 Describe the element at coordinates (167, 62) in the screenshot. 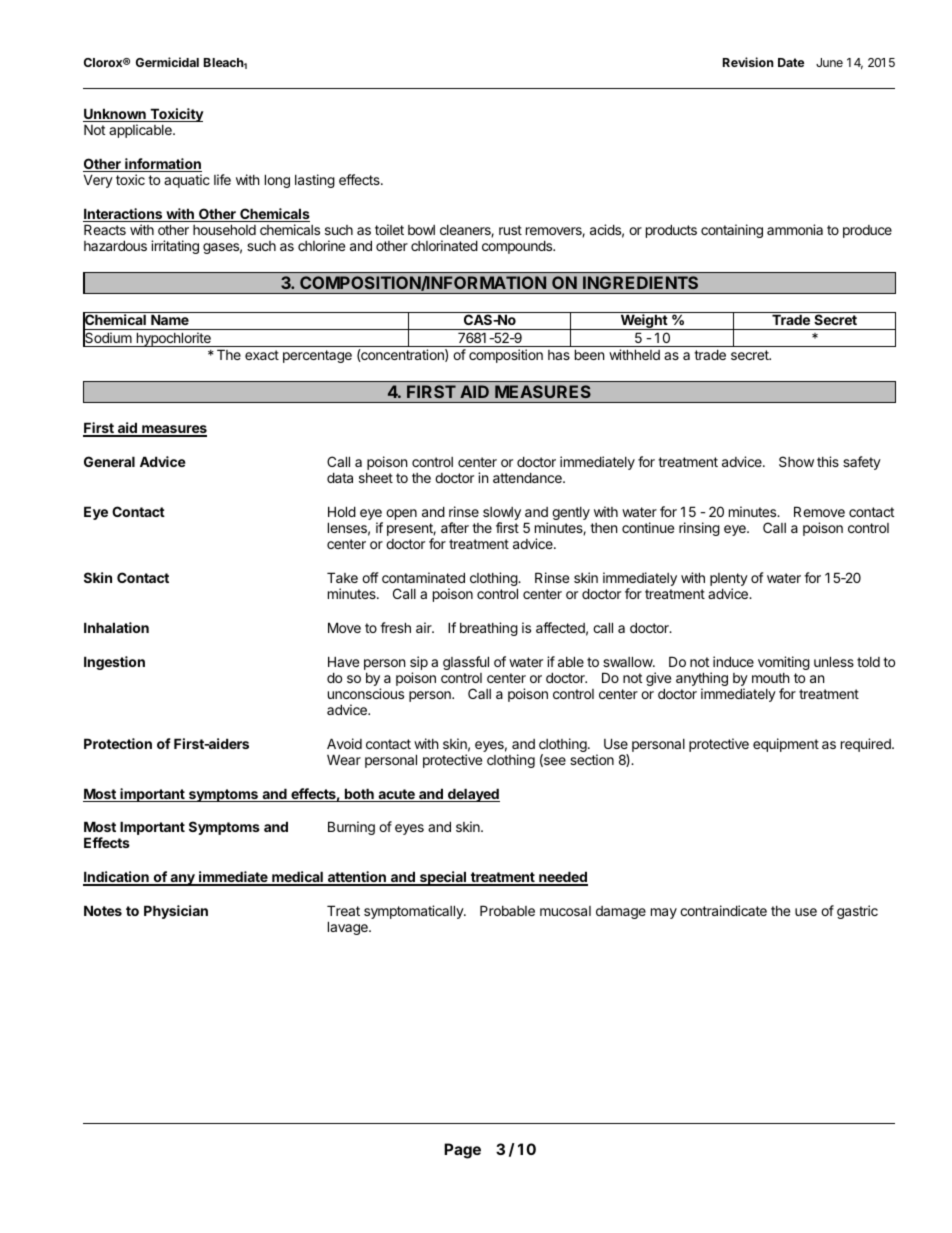

I see `Germicidal` at that location.
